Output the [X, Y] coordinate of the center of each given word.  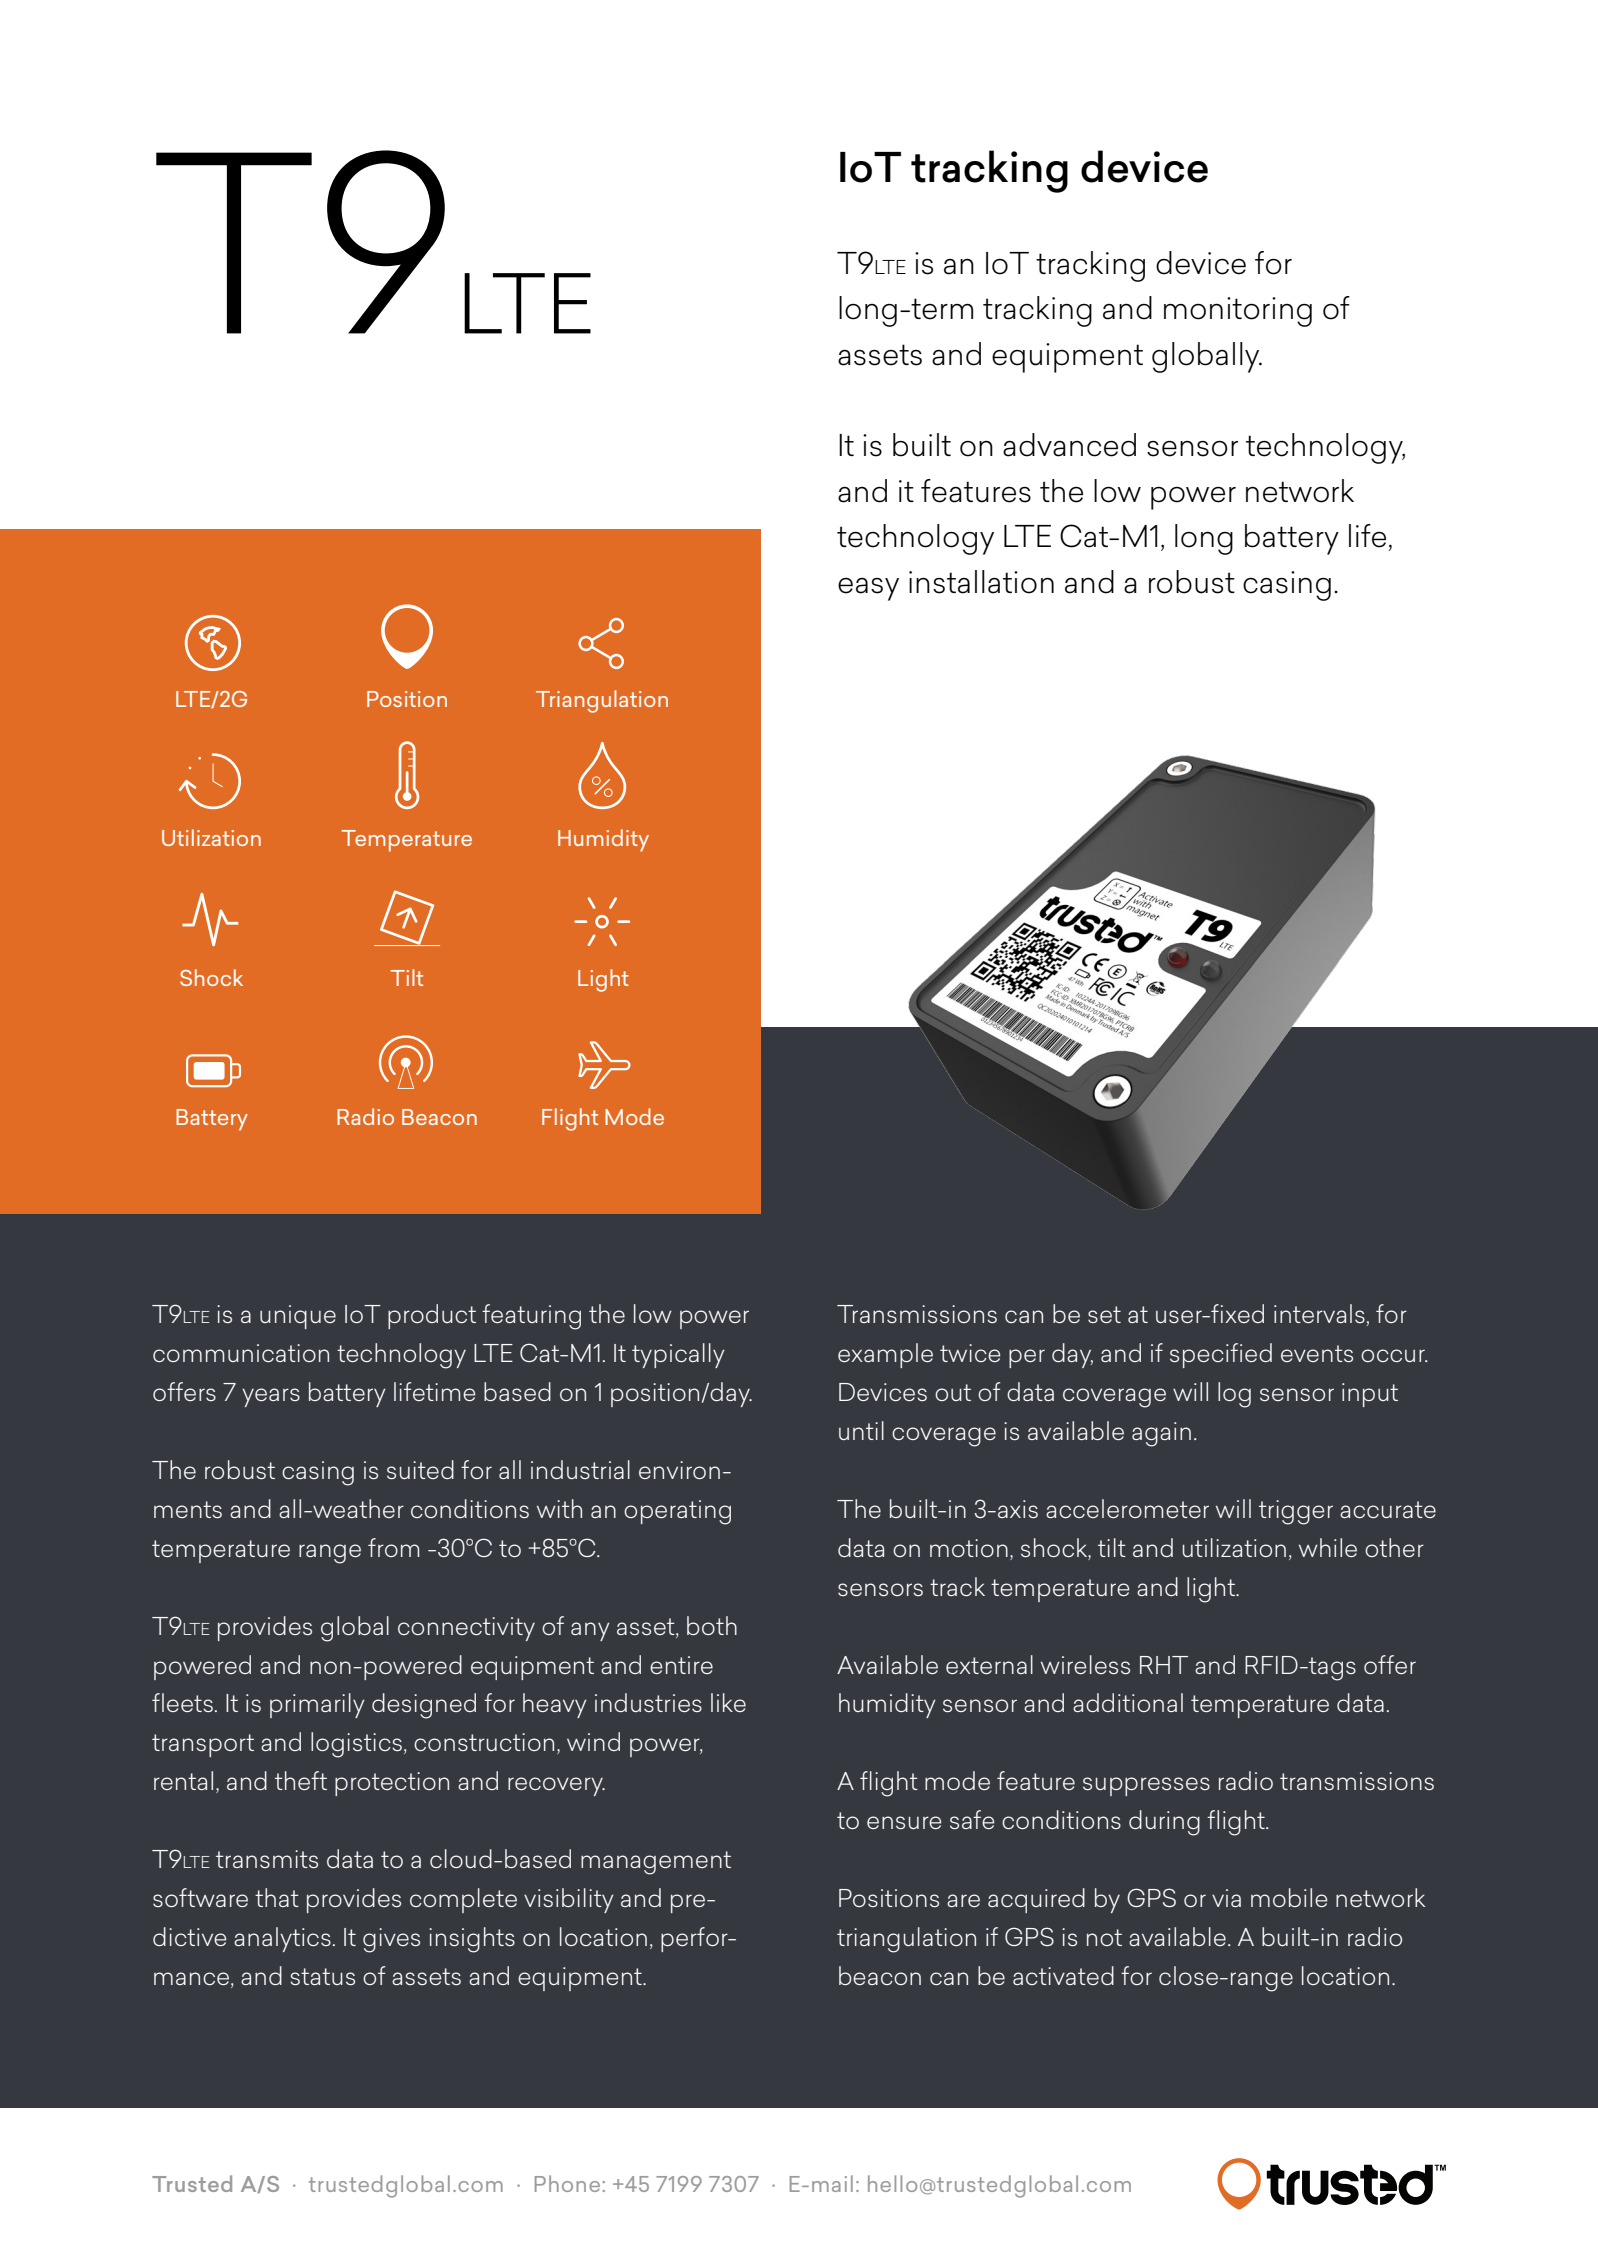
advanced [1069, 445]
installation [981, 582]
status [322, 1976]
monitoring [1238, 312]
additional [1128, 1702]
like [728, 1702]
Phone [567, 2183]
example [885, 1355]
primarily [317, 1705]
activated [1063, 1975]
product [432, 1316]
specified [1221, 1355]
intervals [1319, 1313]
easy [868, 589]
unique [298, 1317]
